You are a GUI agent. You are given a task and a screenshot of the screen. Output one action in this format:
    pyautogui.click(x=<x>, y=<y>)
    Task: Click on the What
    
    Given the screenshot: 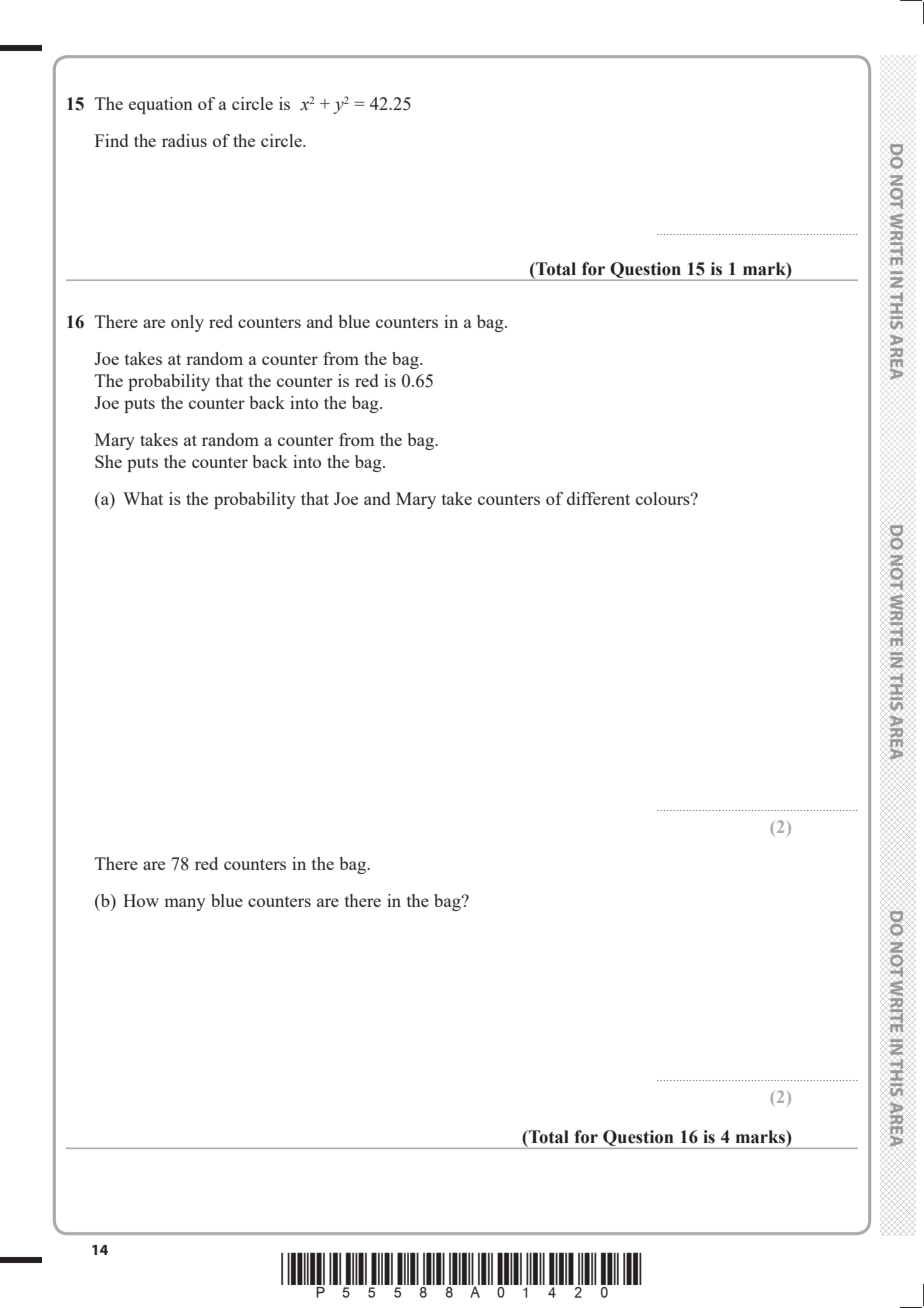 What is the action you would take?
    pyautogui.click(x=143, y=498)
